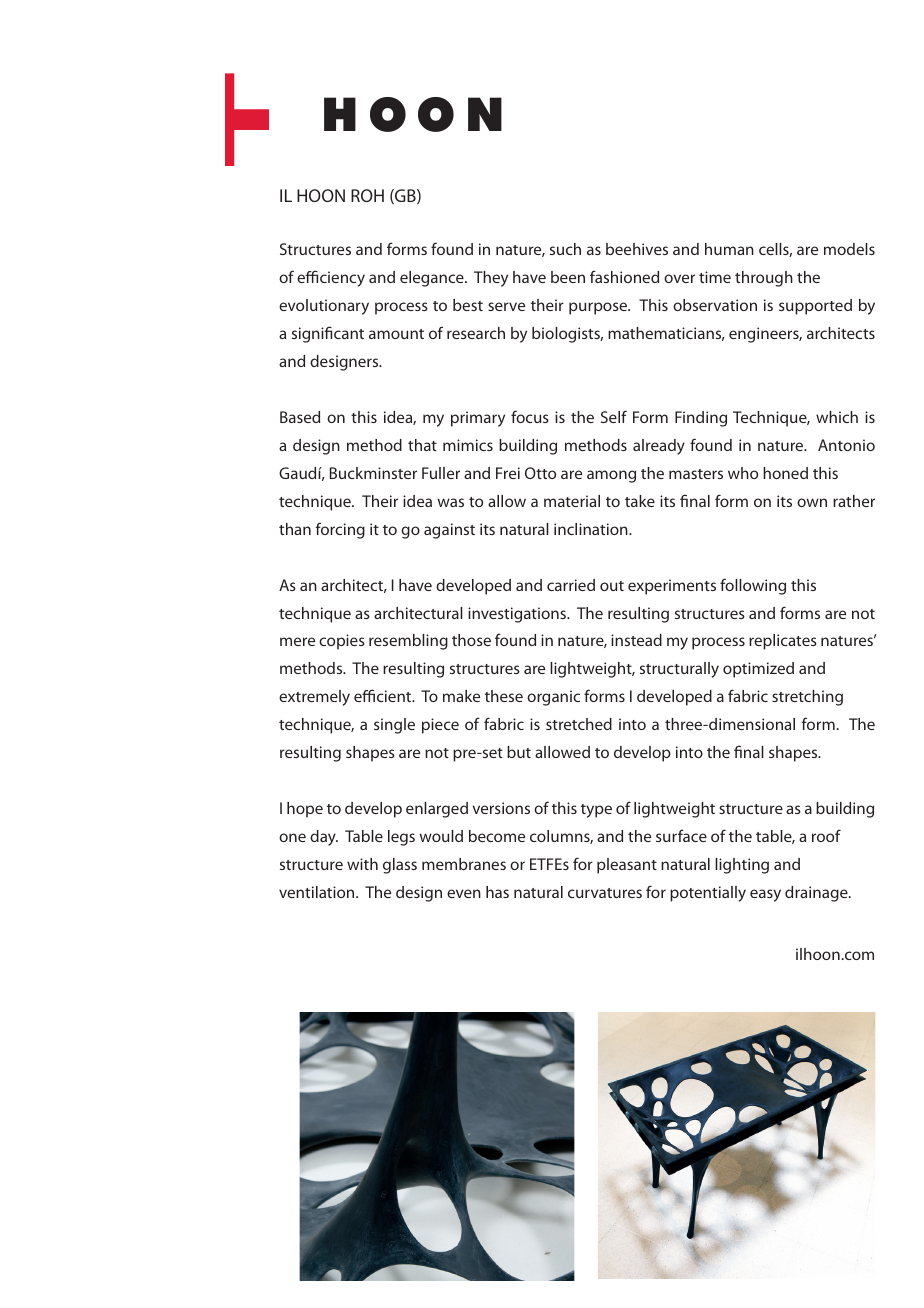  Describe the element at coordinates (362, 864) in the screenshot. I see `with` at that location.
